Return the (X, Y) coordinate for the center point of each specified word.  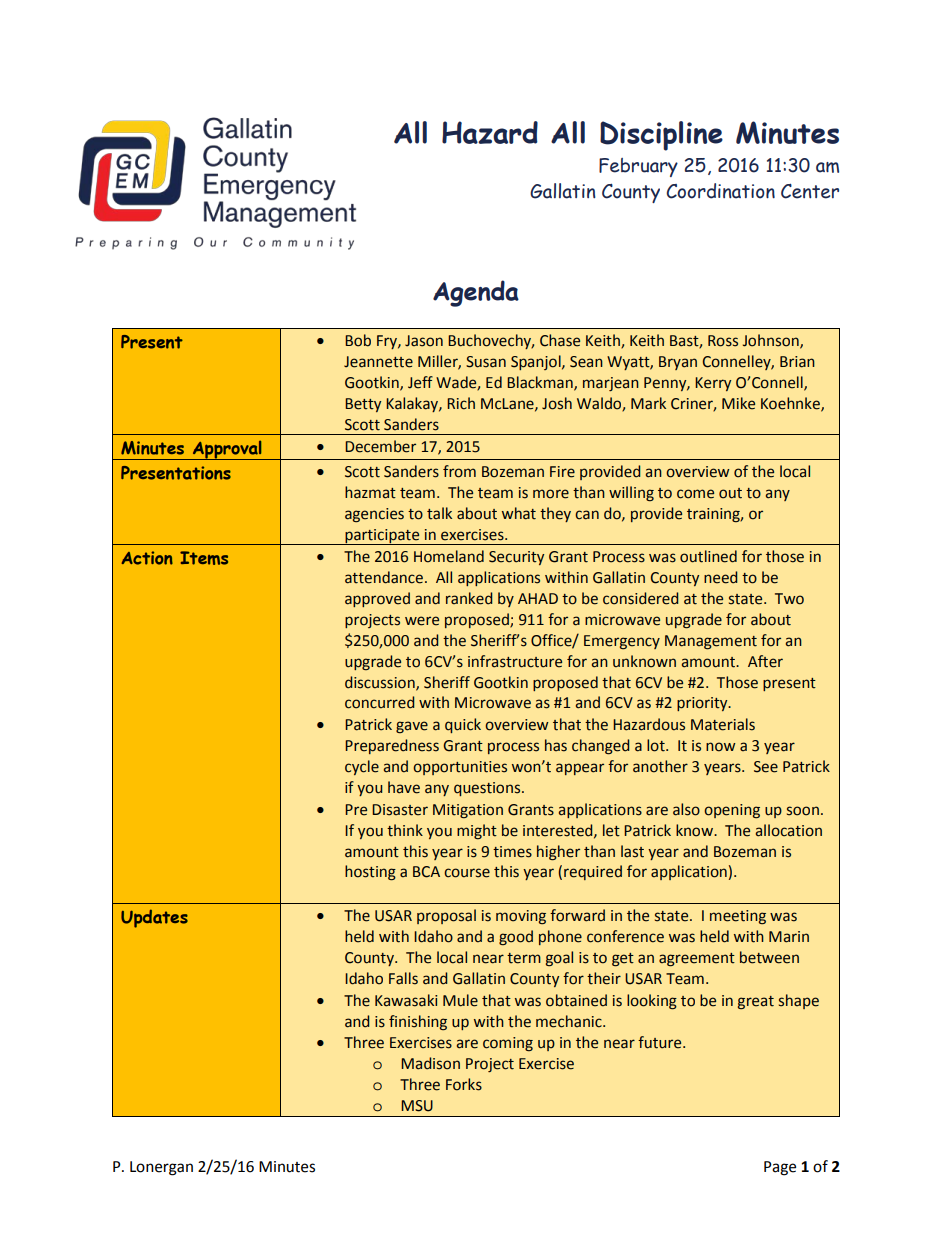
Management (711, 642)
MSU (417, 1106)
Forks (464, 1084)
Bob (358, 340)
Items (204, 558)
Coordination (720, 191)
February (638, 167)
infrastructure (515, 661)
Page (780, 1168)
